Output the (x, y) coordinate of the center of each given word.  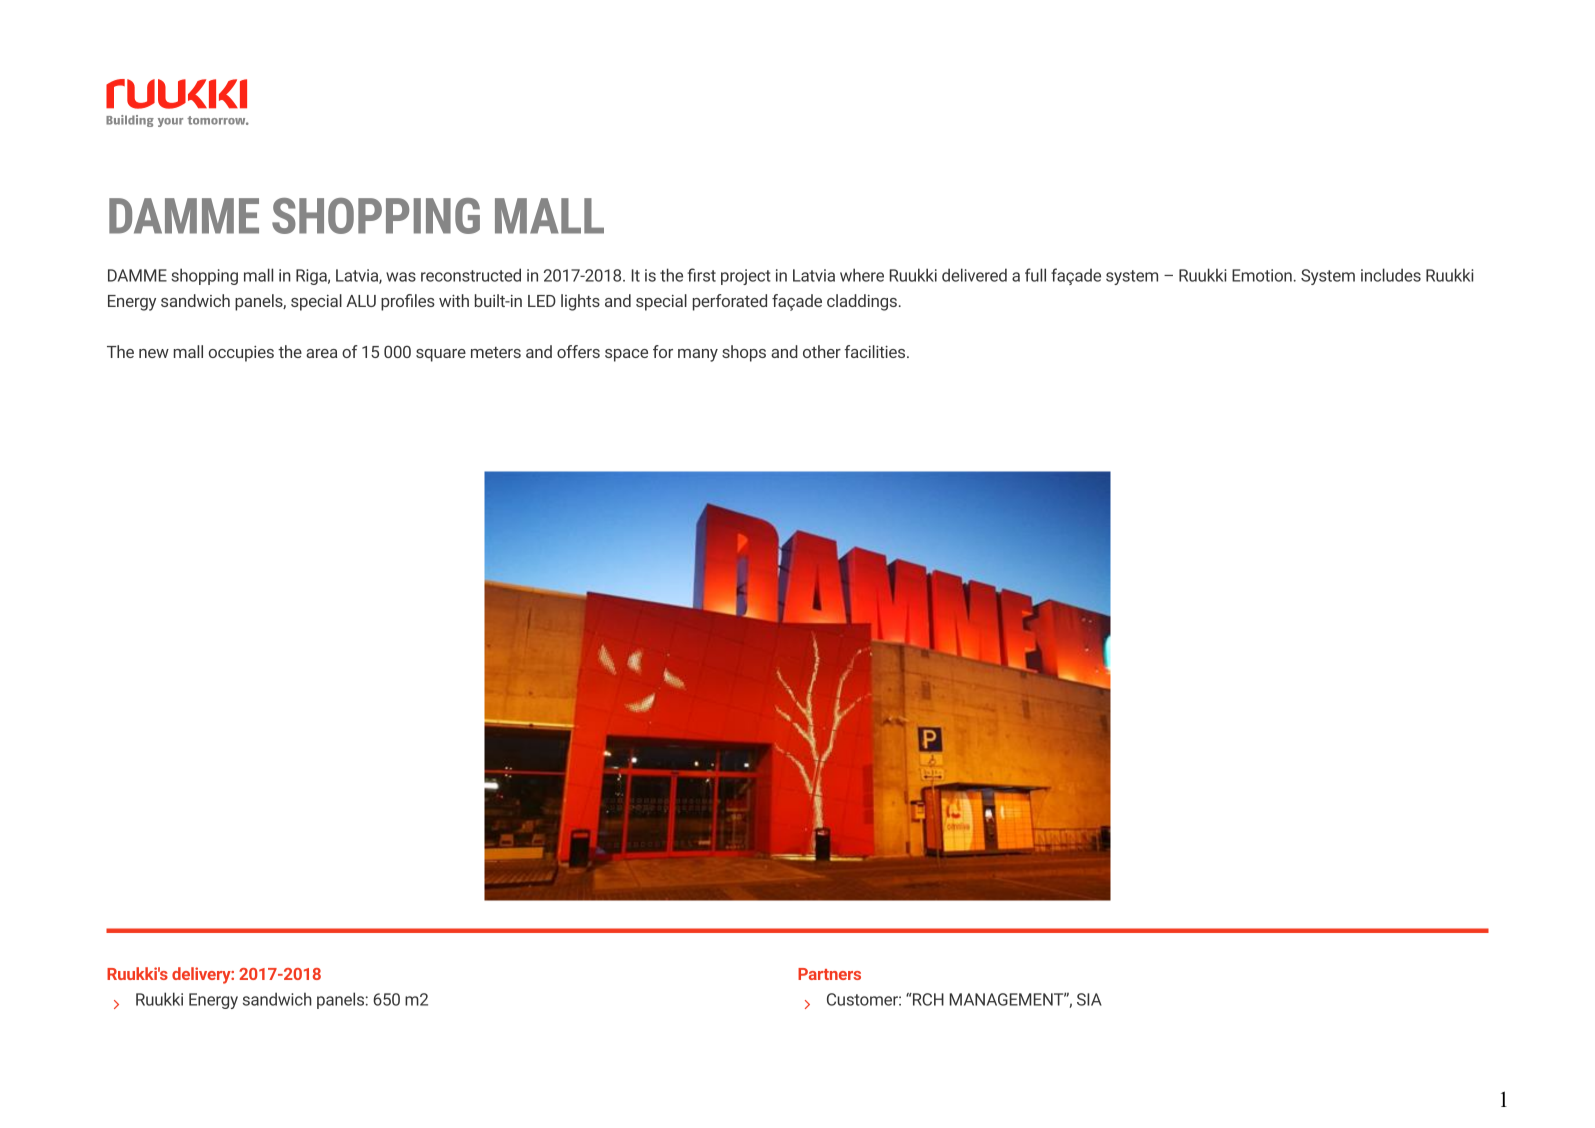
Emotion (1262, 275)
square (441, 355)
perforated (730, 302)
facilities (876, 351)
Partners (829, 974)
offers (578, 351)
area (321, 353)
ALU (361, 301)
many (698, 355)
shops (744, 353)
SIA (1089, 999)
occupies (241, 354)
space (626, 355)
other (822, 351)
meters (496, 352)
